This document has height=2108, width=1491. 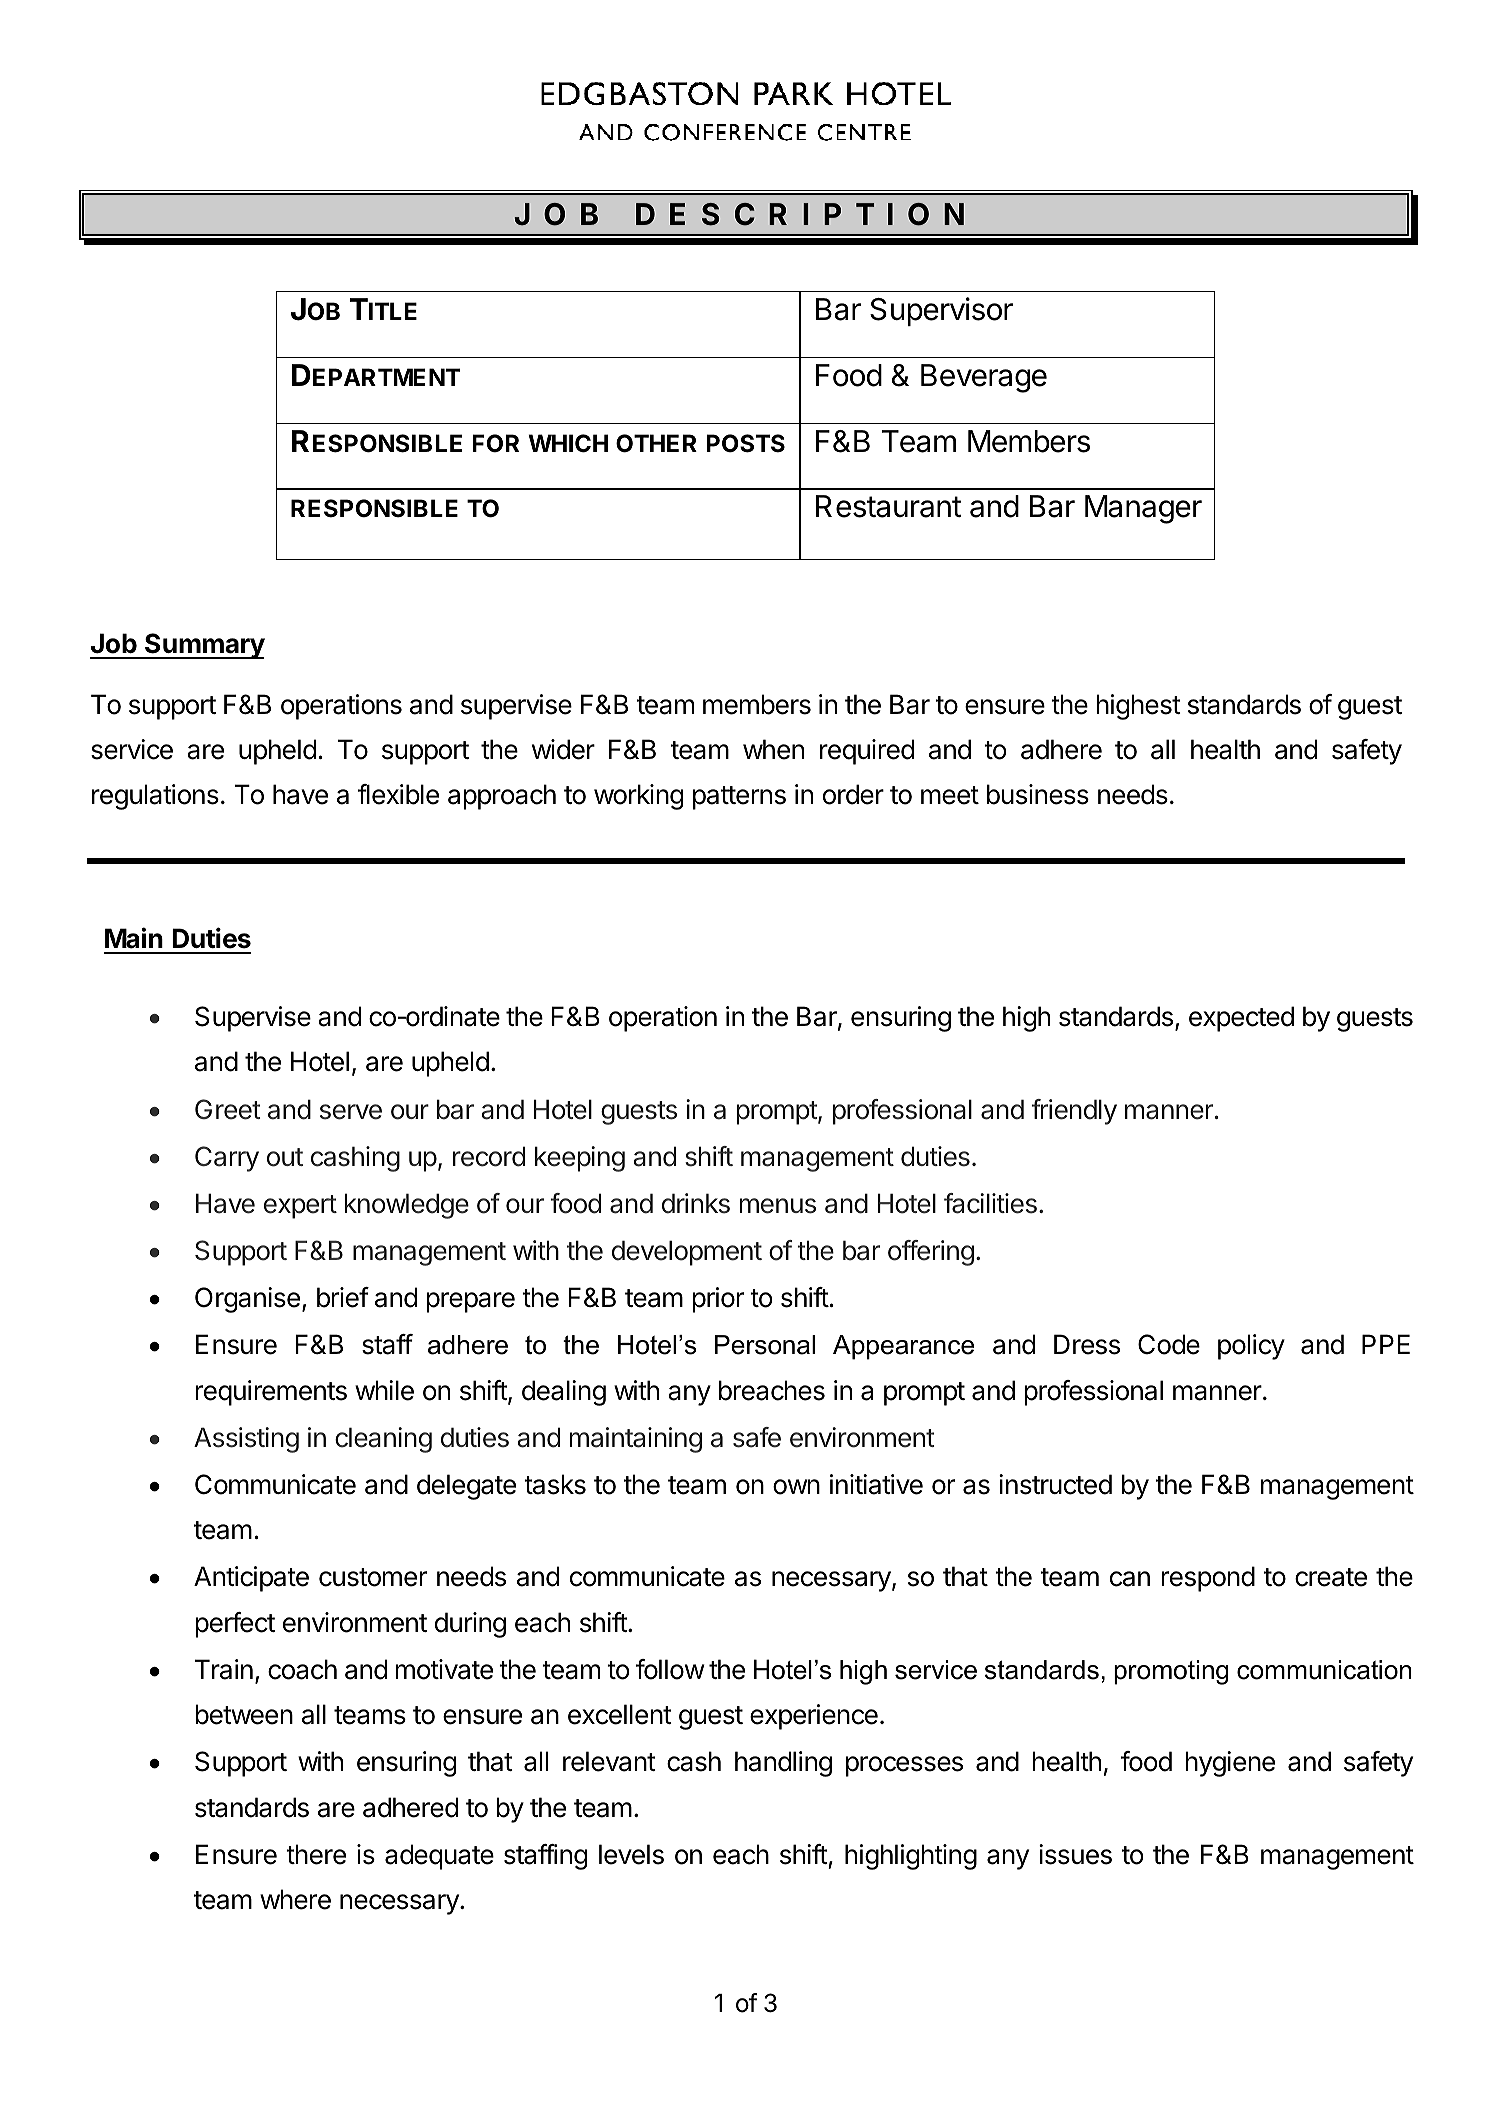 What do you see at coordinates (496, 443) in the document?
I see `FOR` at bounding box center [496, 443].
